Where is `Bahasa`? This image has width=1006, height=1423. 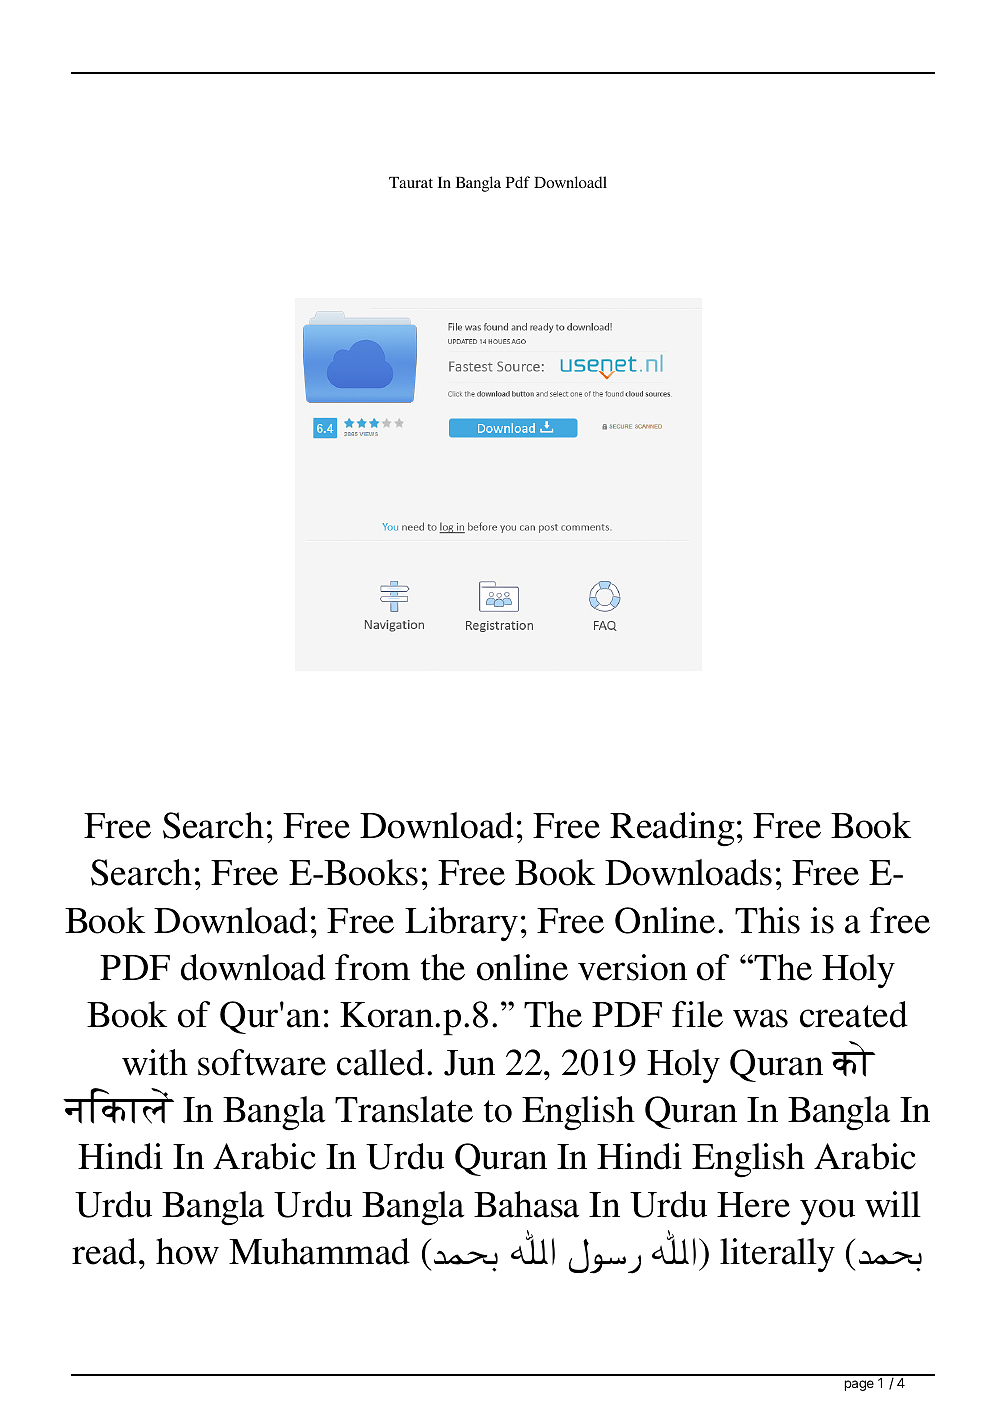
Bahasa is located at coordinates (526, 1204).
